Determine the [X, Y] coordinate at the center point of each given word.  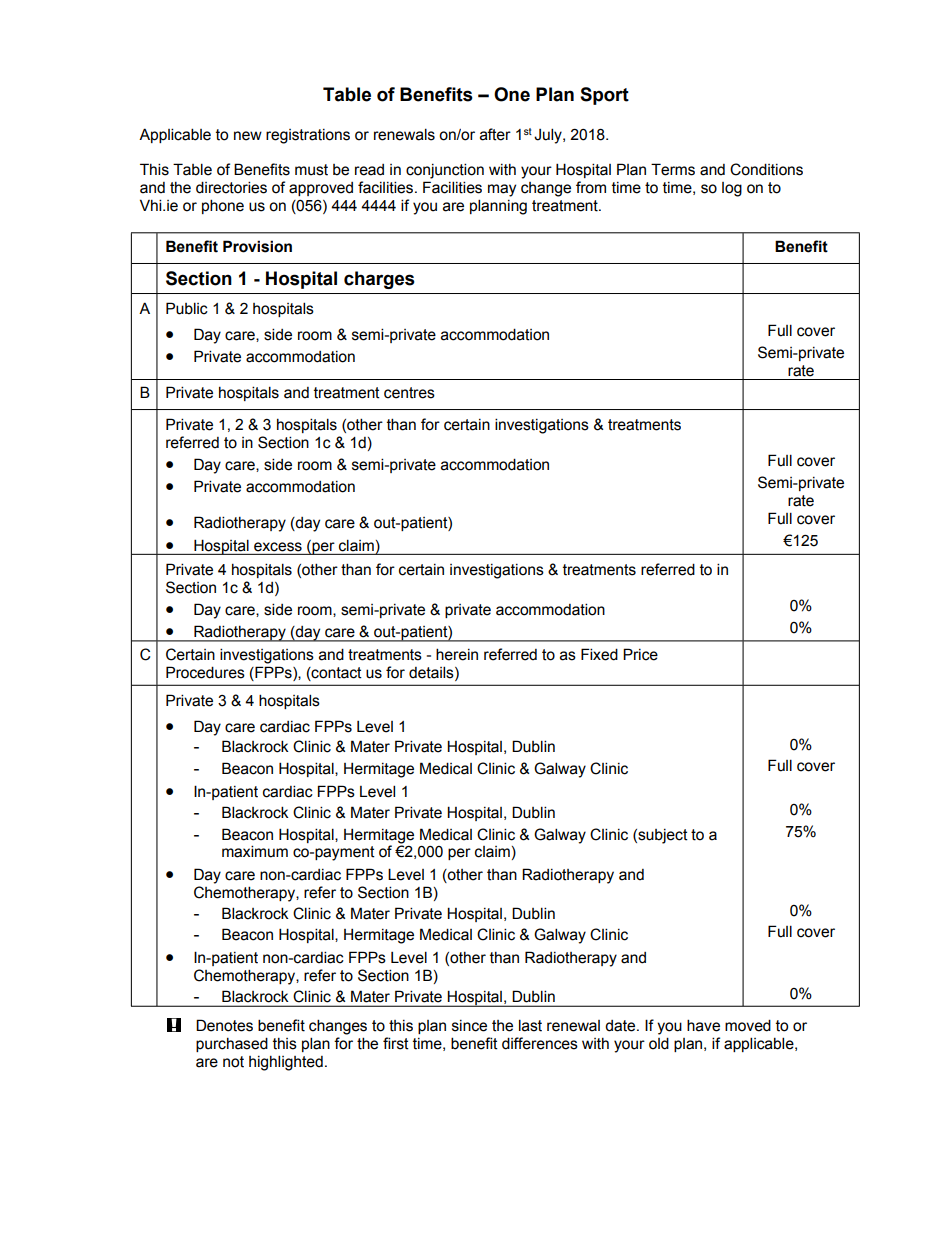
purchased [232, 1044]
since [469, 1026]
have [703, 1025]
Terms [673, 169]
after [495, 134]
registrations [308, 136]
